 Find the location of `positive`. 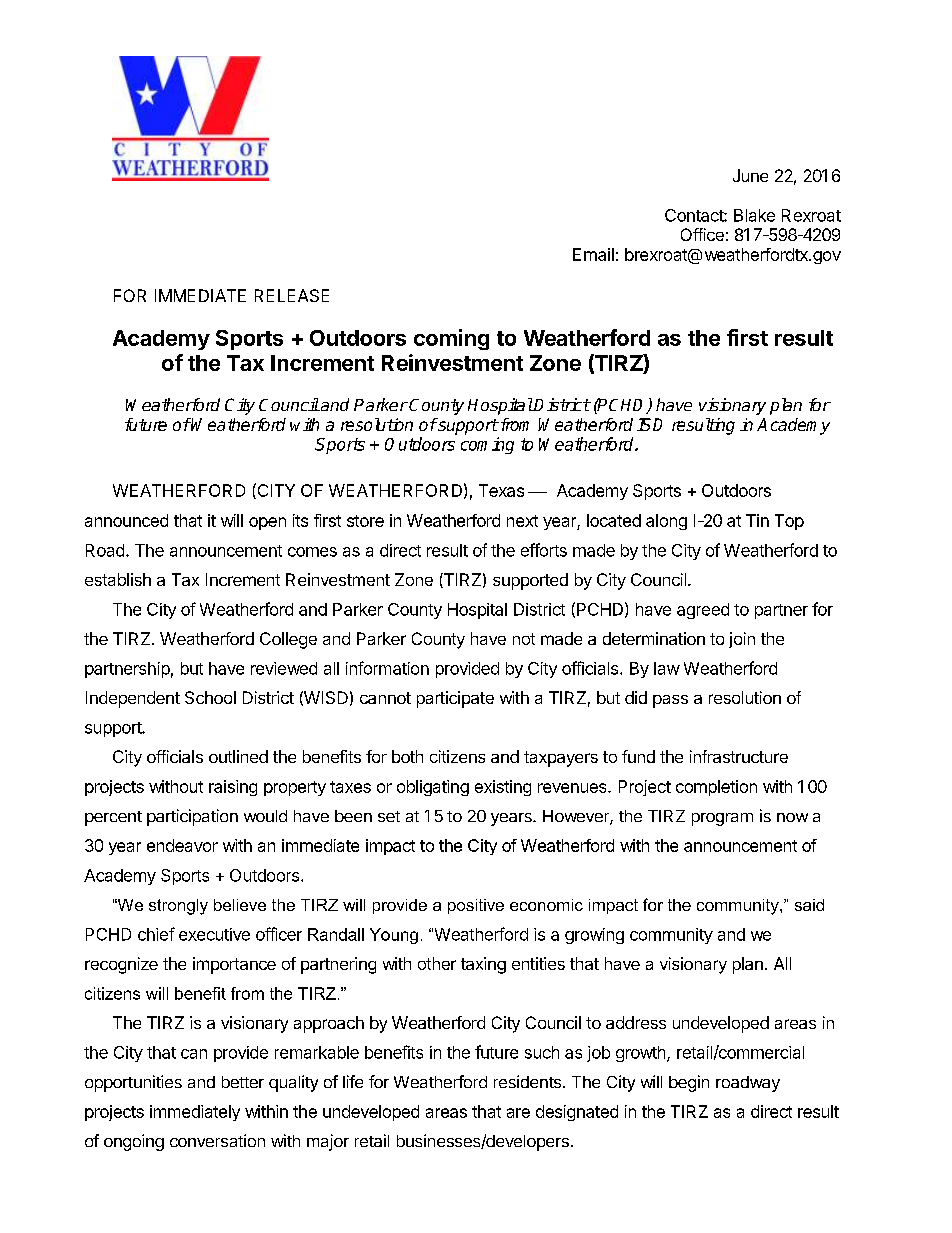

positive is located at coordinates (476, 906).
